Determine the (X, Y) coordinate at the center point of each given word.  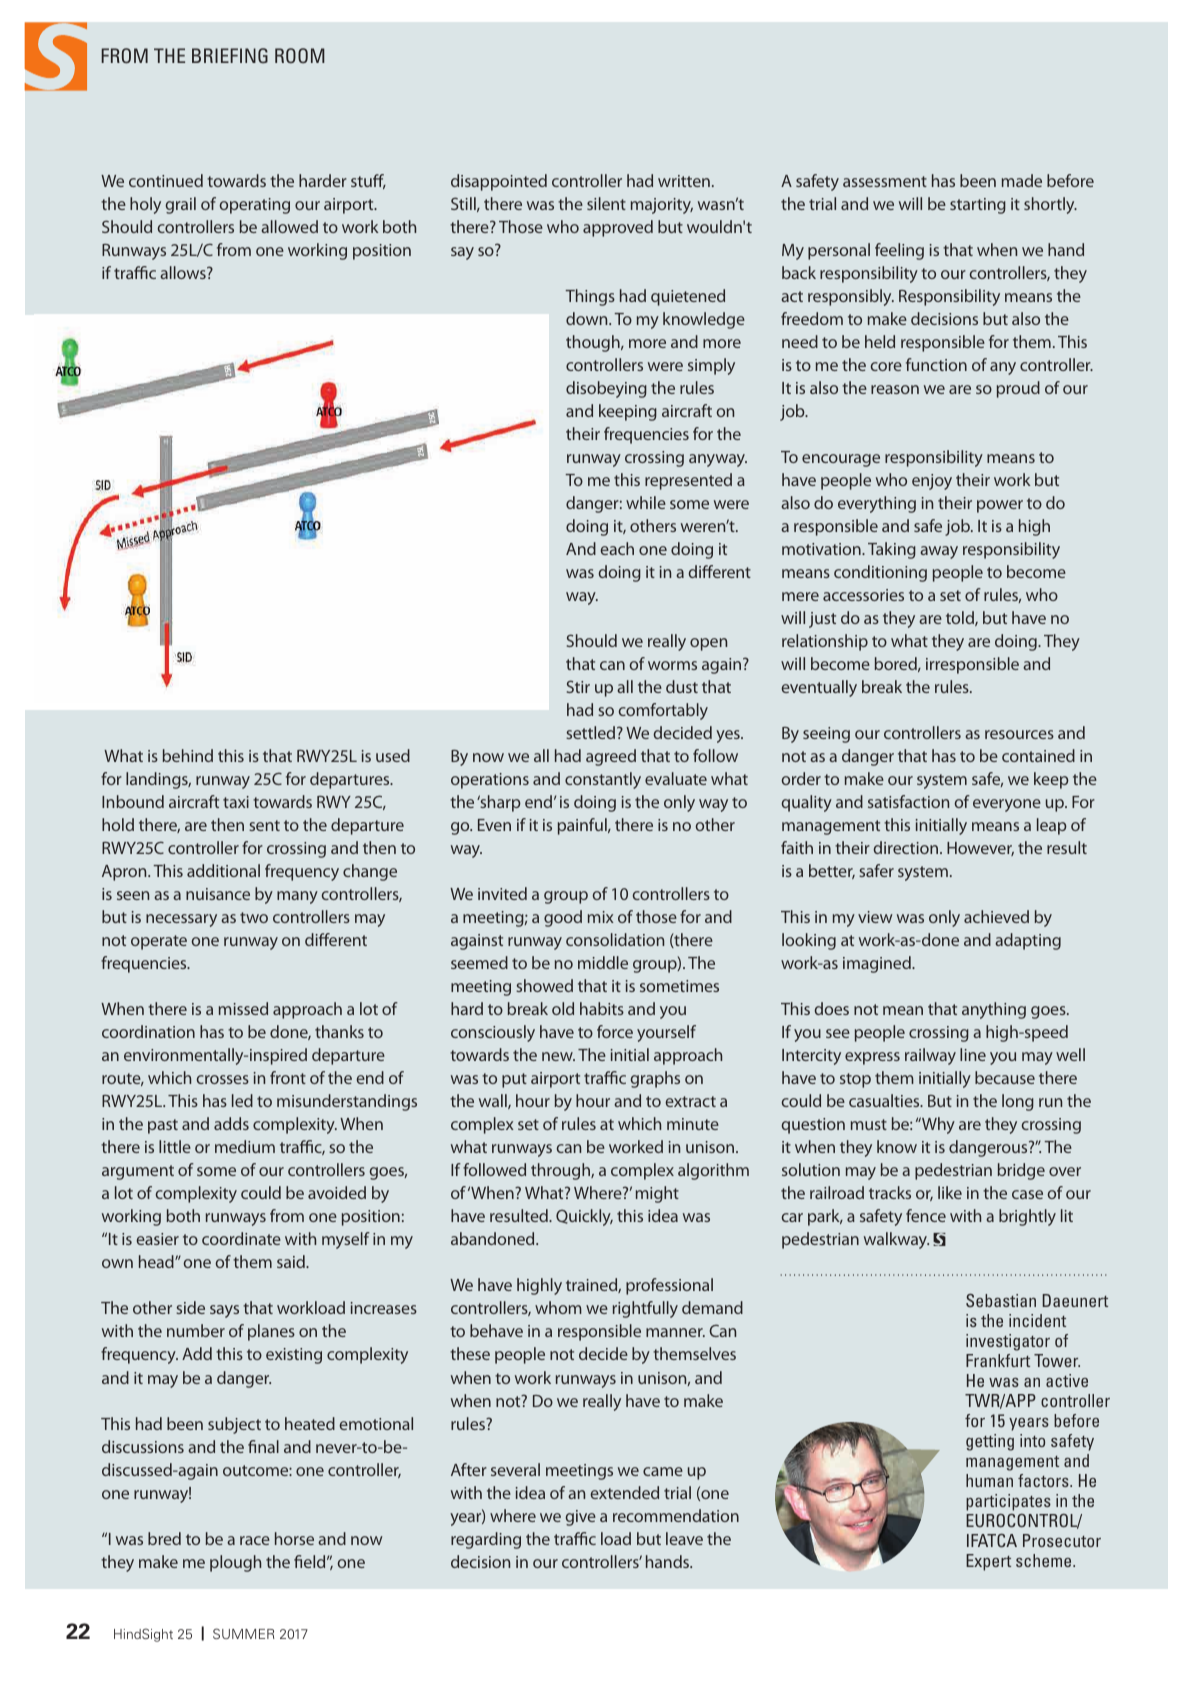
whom (558, 1307)
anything (994, 1010)
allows (184, 272)
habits (602, 1008)
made (1022, 180)
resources (1019, 734)
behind (188, 755)
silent (606, 203)
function (936, 364)
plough (235, 1563)
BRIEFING (230, 55)
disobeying (606, 389)
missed (243, 1008)
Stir (578, 686)
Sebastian (1001, 1300)
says (224, 1311)
